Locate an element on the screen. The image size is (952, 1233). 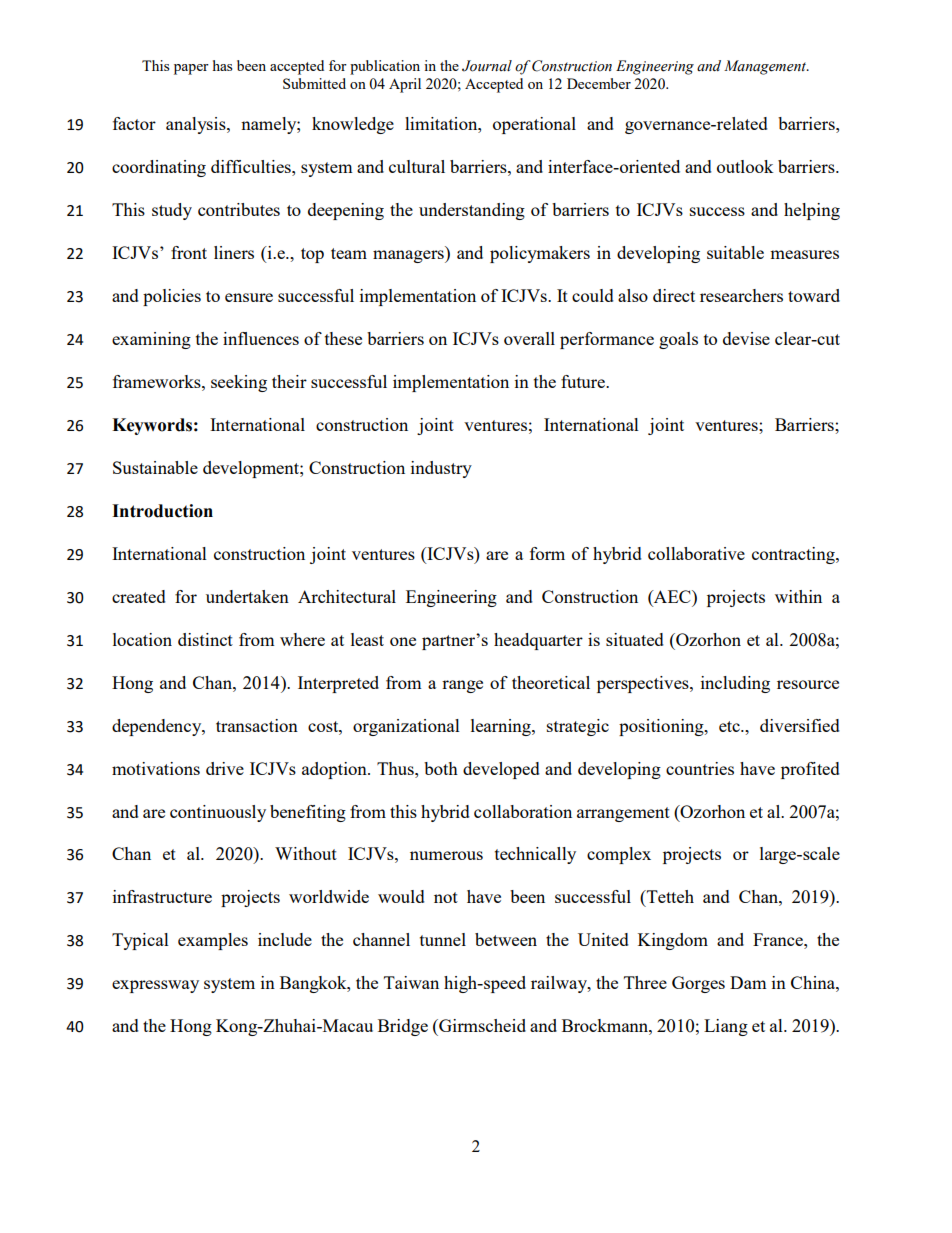
devise is located at coordinates (746, 338).
